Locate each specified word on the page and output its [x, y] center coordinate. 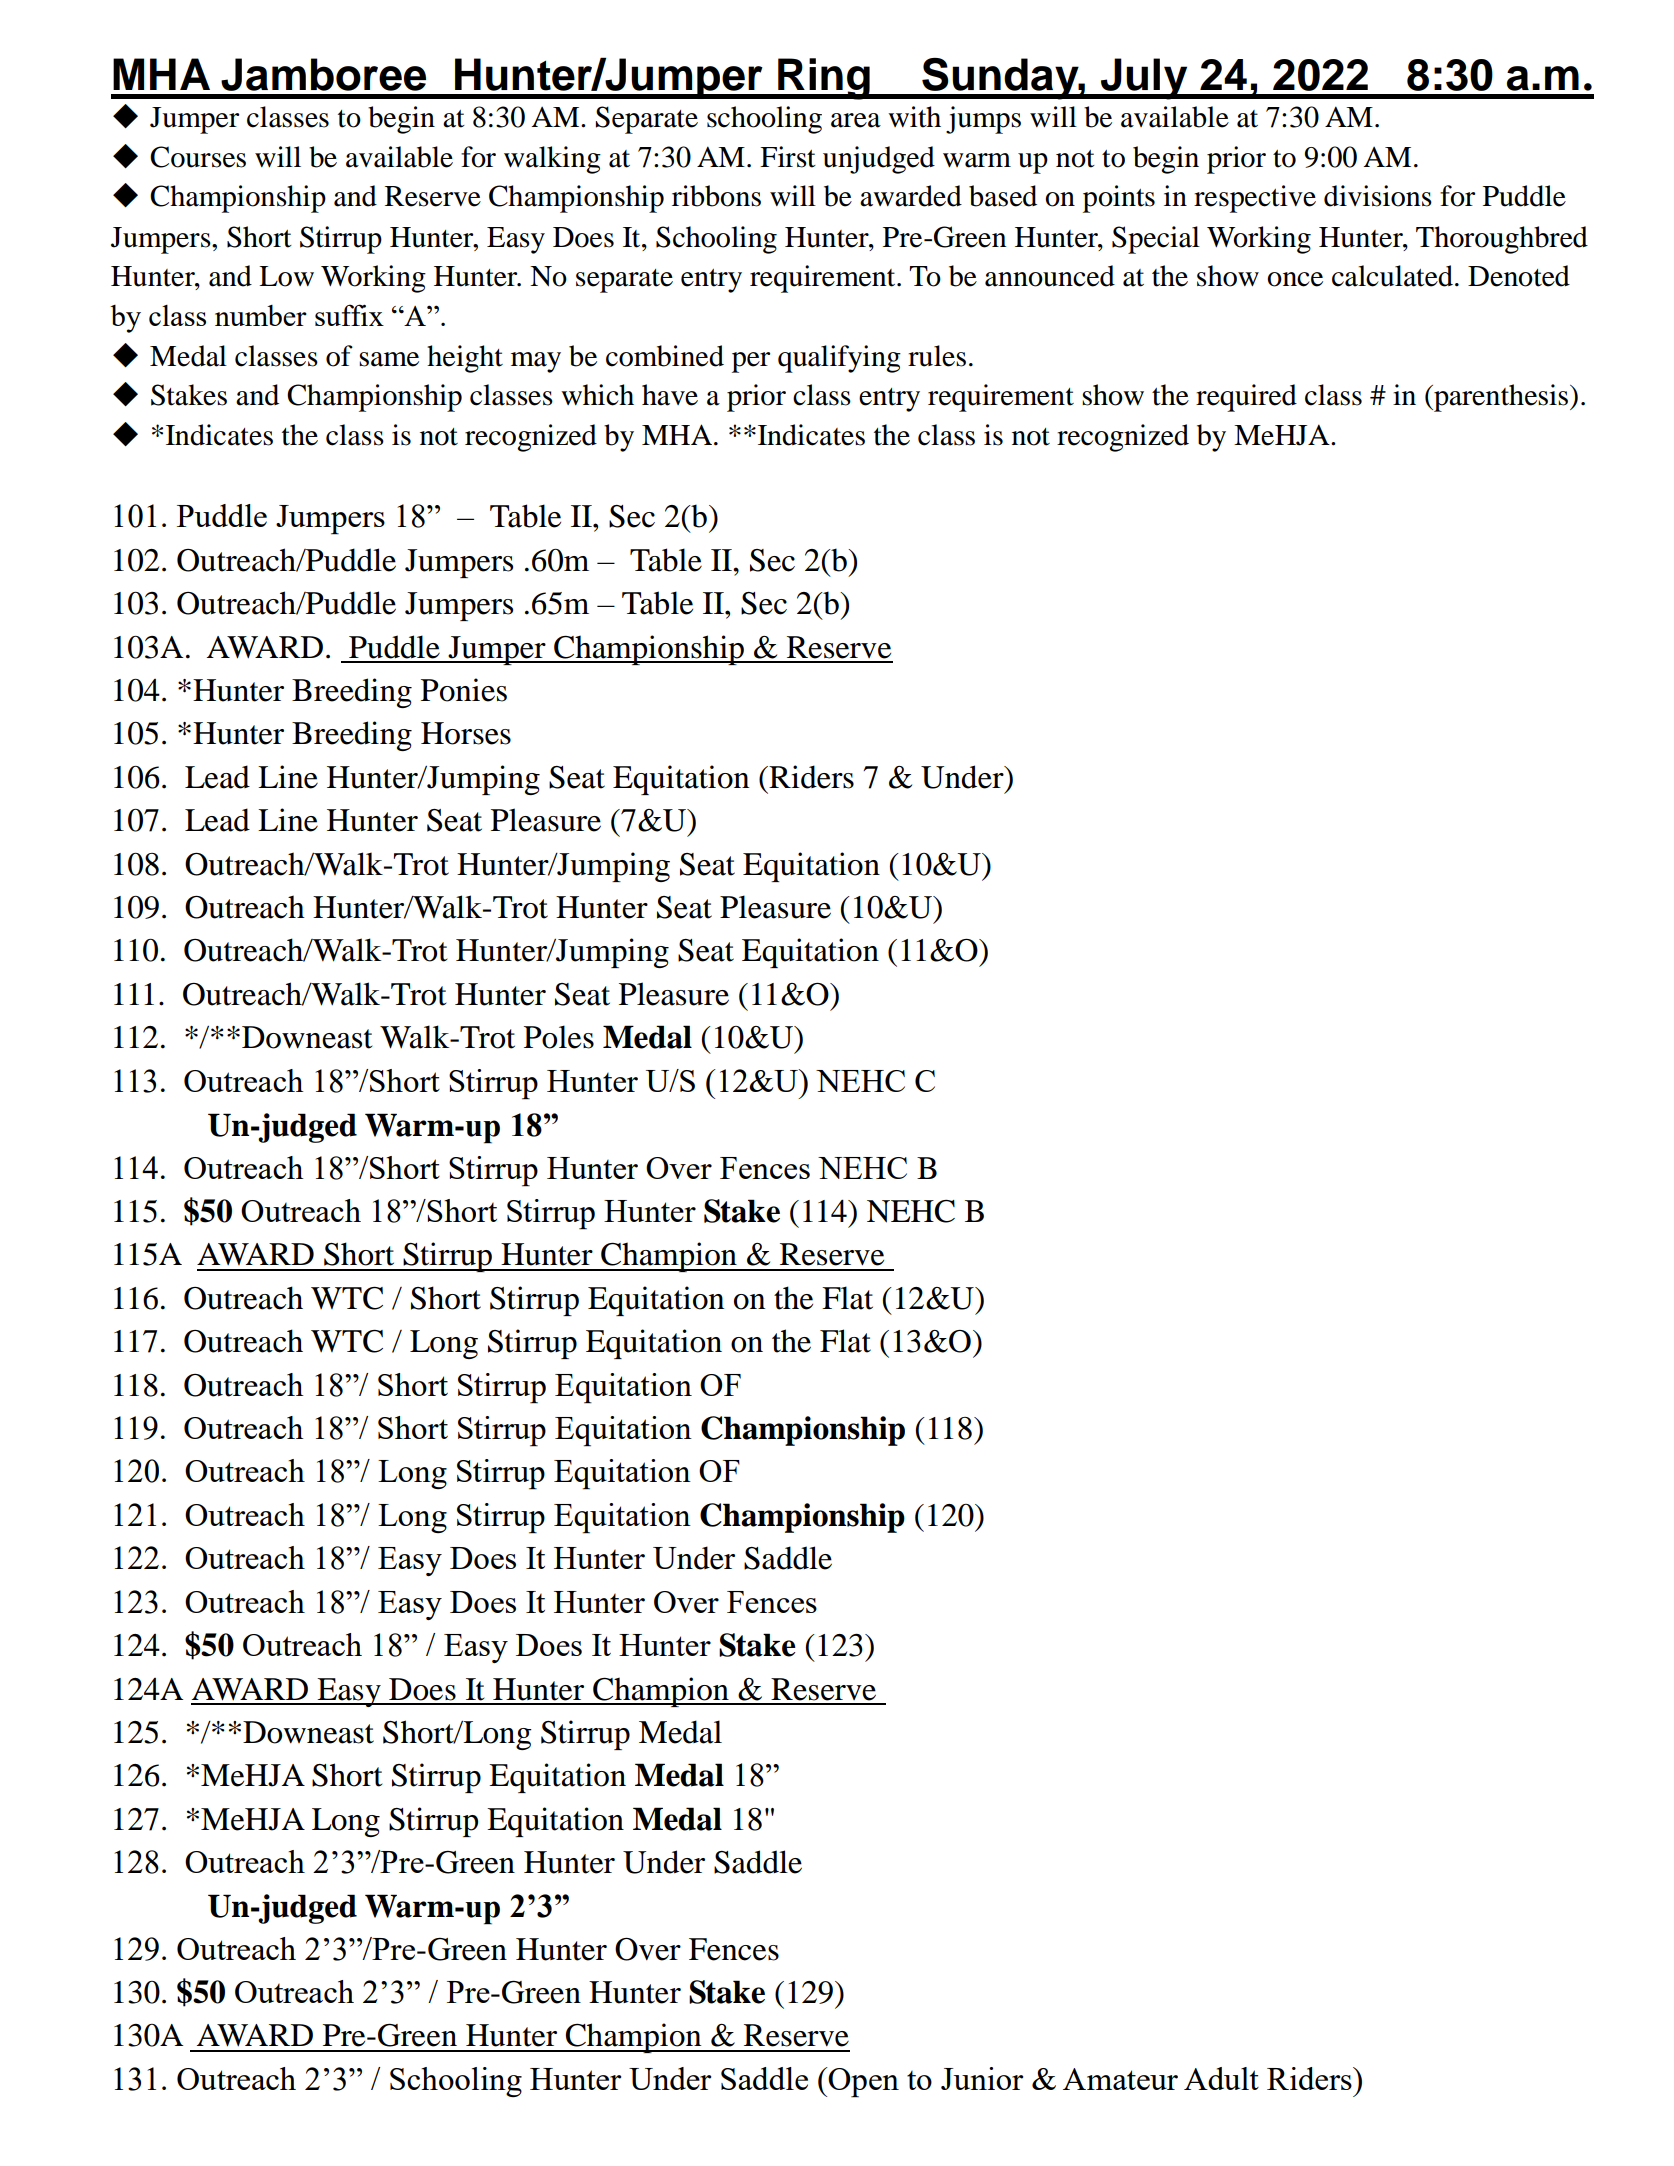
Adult [1221, 2078]
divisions [1378, 196]
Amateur [1120, 2079]
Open [863, 2082]
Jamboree [323, 74]
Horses [466, 733]
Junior [982, 2078]
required [1246, 398]
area [856, 120]
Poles [559, 1037]
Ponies [464, 690]
